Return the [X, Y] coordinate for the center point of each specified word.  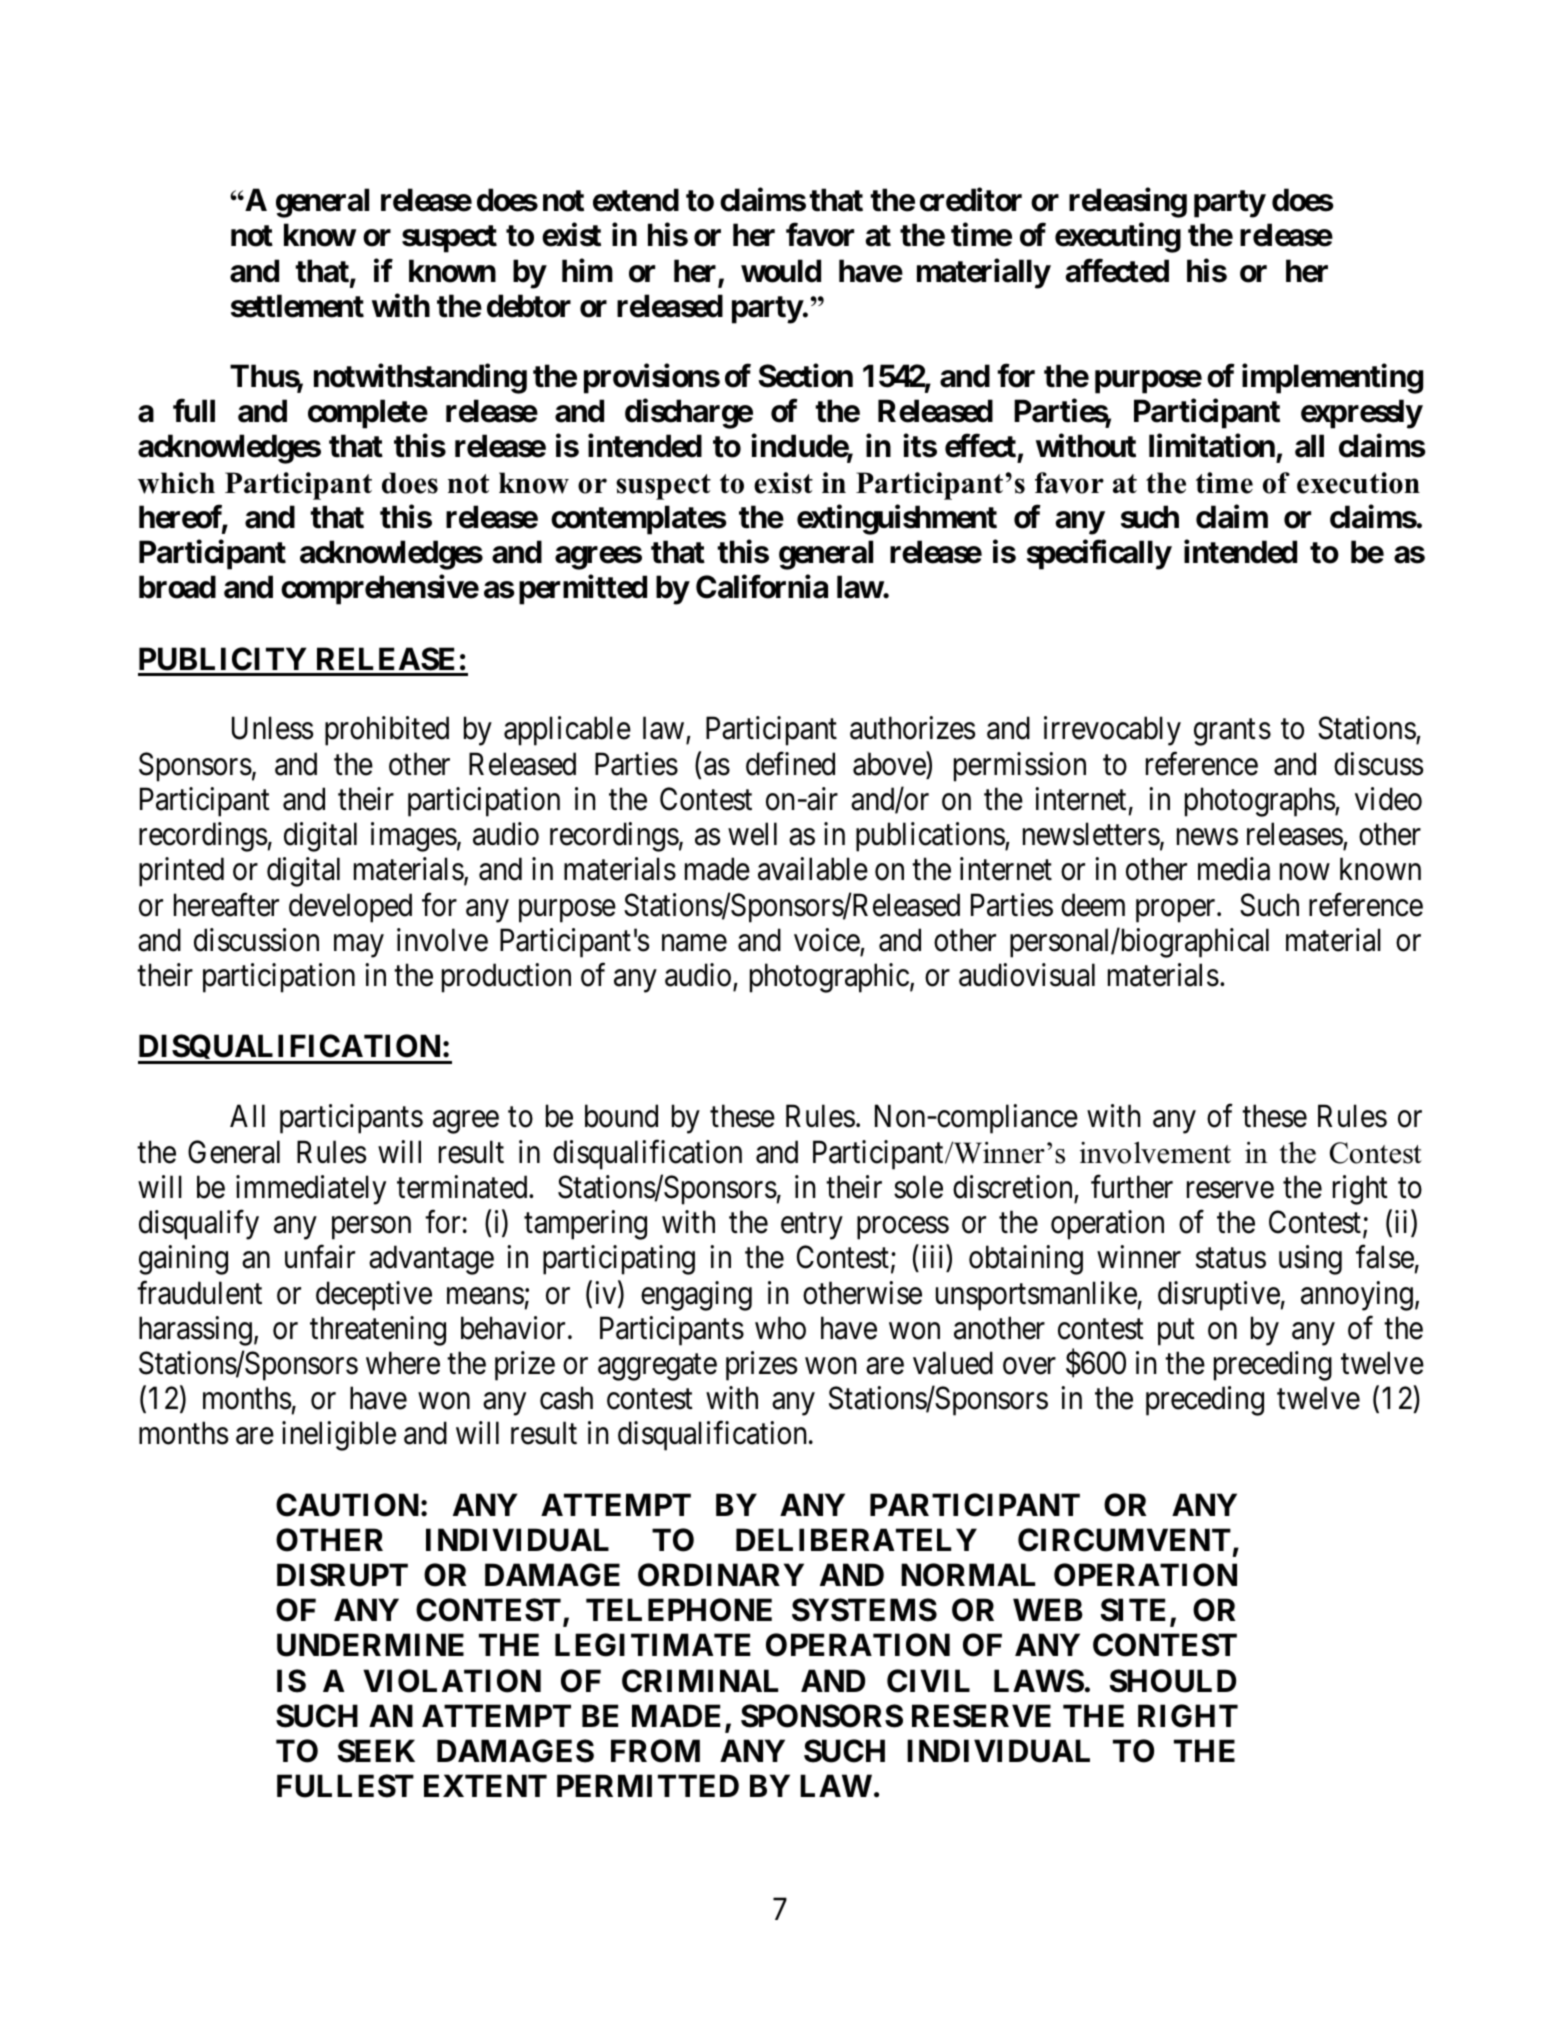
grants [1232, 733]
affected [1117, 270]
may [359, 946]
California [762, 587]
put [1176, 1332]
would [781, 271]
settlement [297, 306]
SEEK [376, 1751]
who [780, 1328]
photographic [829, 978]
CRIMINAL [700, 1681]
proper [1177, 911]
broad [177, 587]
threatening [378, 1331]
